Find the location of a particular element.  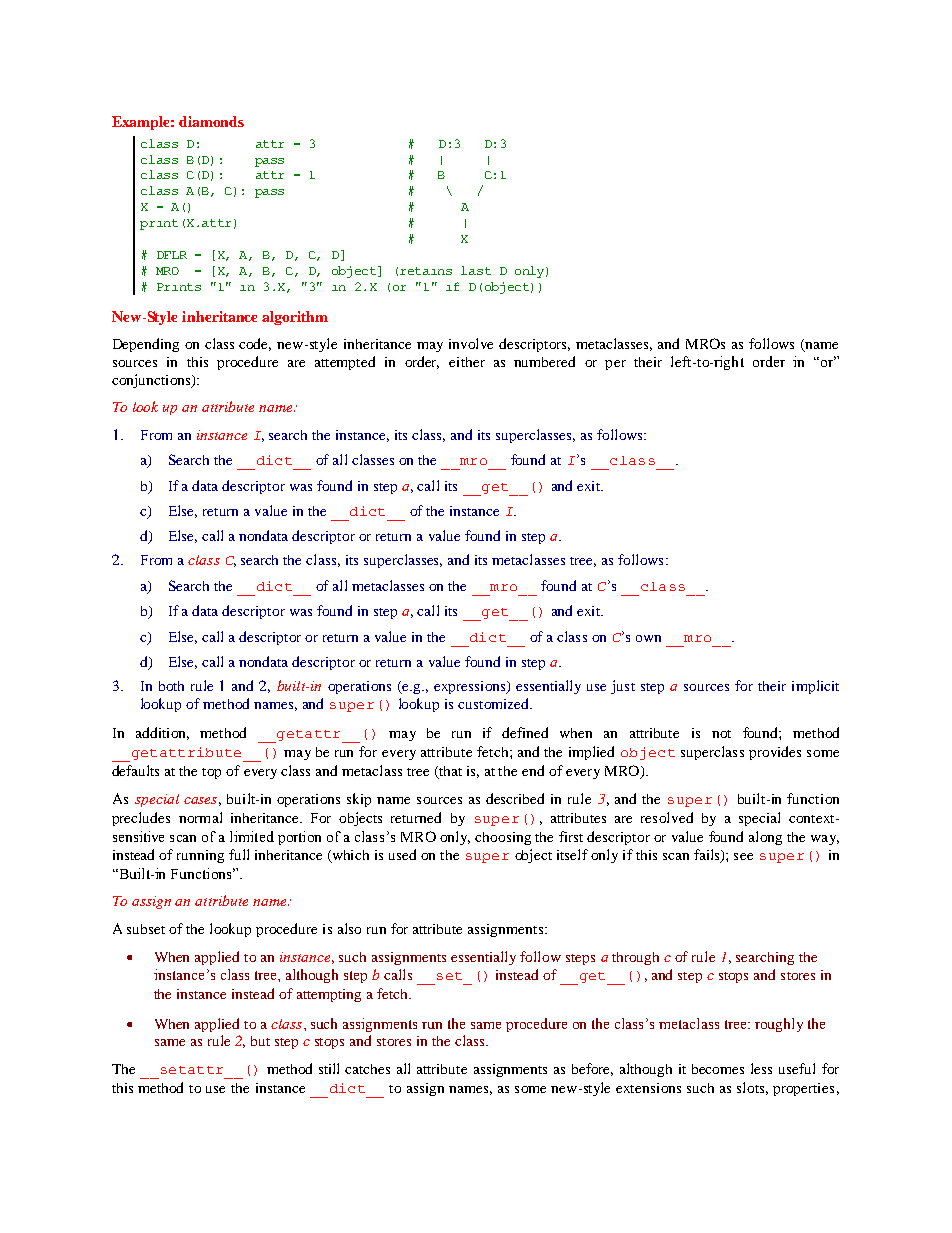

normal is located at coordinates (200, 817).
